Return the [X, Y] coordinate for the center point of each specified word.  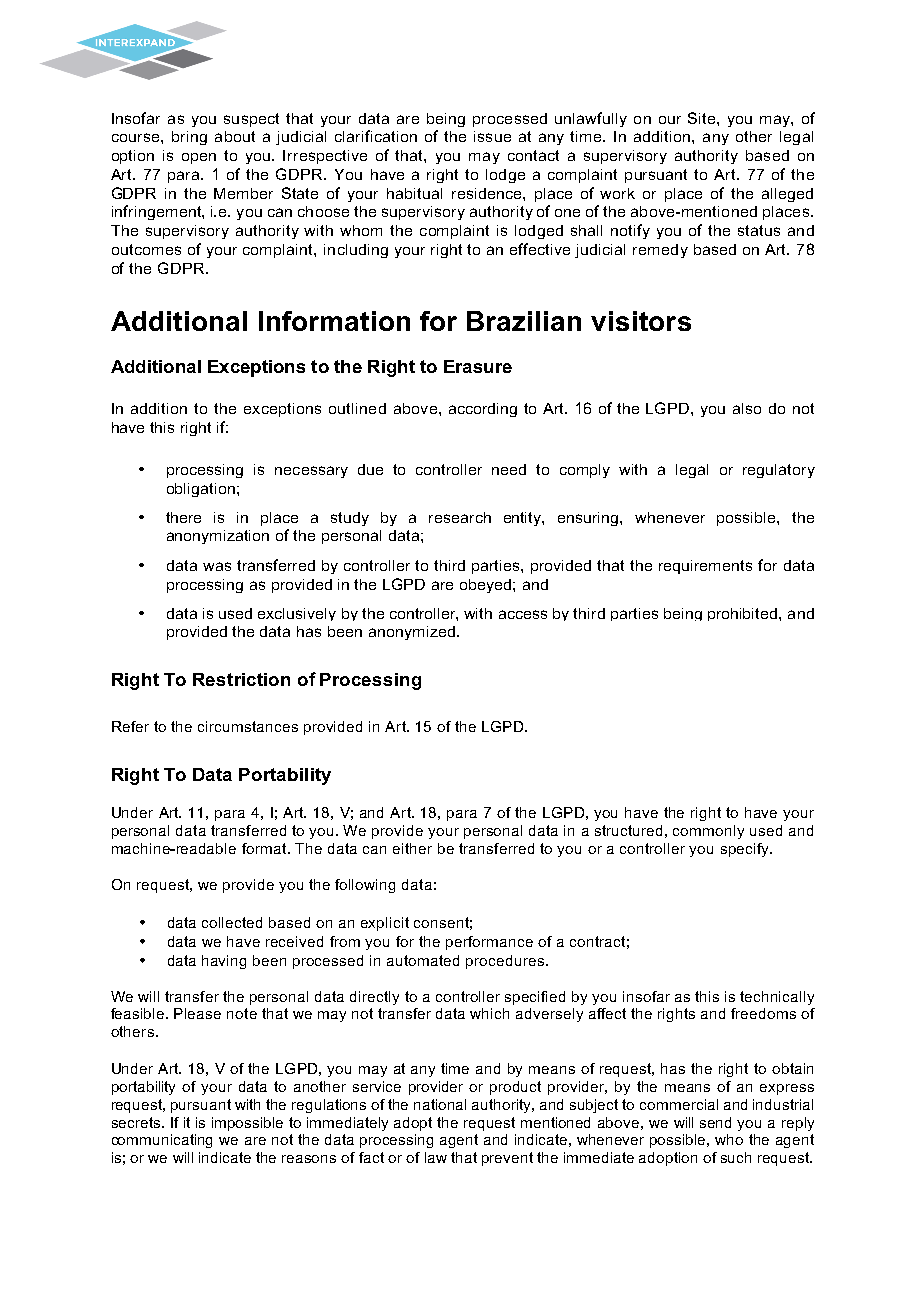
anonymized [412, 633]
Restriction [241, 679]
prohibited [744, 614]
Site [703, 118]
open [199, 158]
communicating [162, 1141]
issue [492, 136]
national [440, 1104]
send [715, 1122]
